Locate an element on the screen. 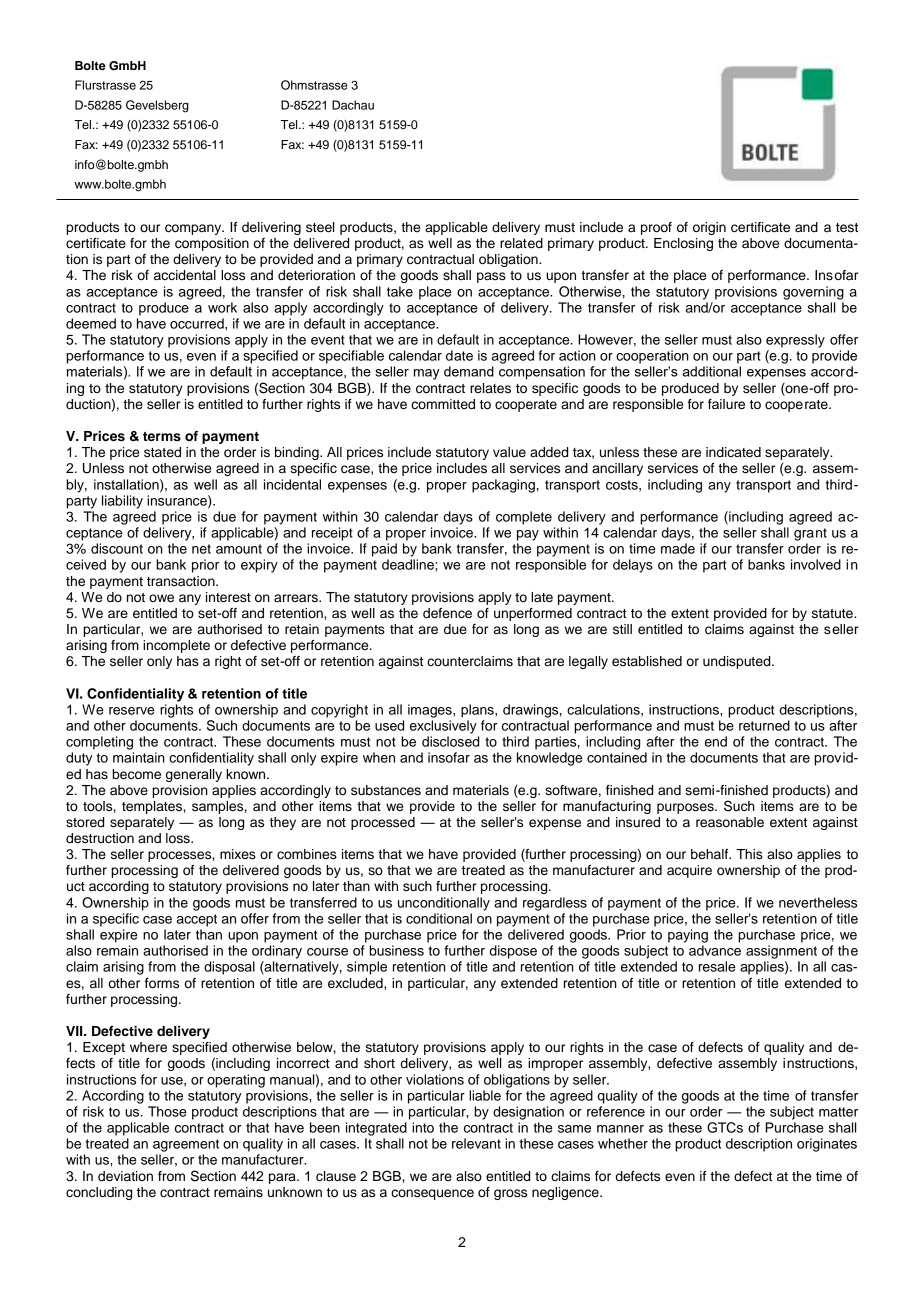 The height and width of the screenshot is (1308, 924). committed is located at coordinates (443, 404).
